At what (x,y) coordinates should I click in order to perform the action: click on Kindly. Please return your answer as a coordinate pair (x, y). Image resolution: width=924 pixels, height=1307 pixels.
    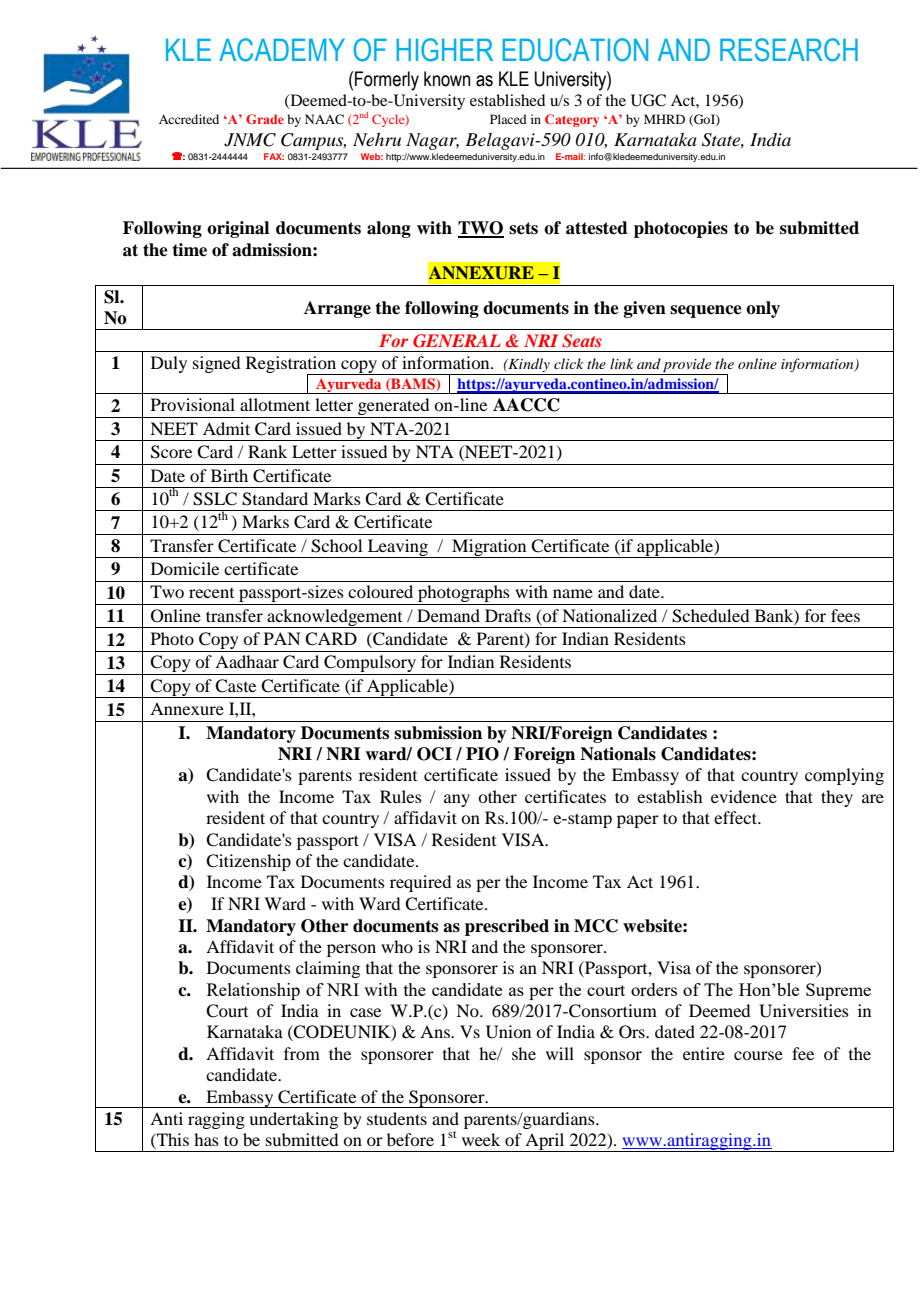
    Looking at the image, I should click on (528, 365).
